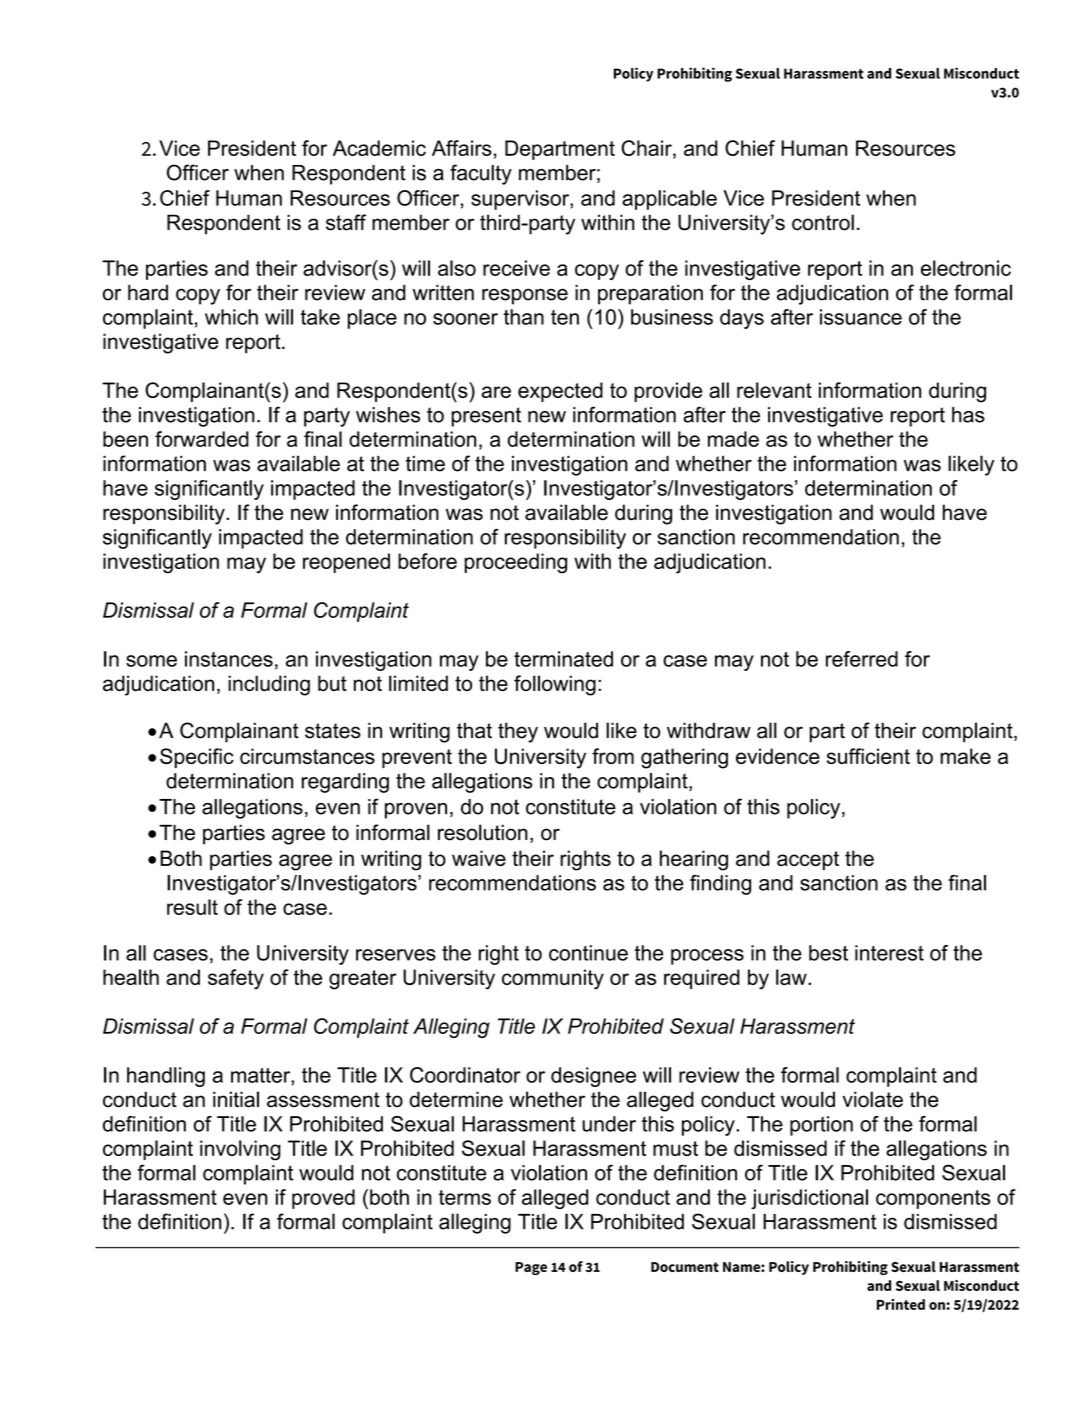 This page has width=1083, height=1402. Describe the element at coordinates (323, 1199) in the page. I see `proved` at that location.
